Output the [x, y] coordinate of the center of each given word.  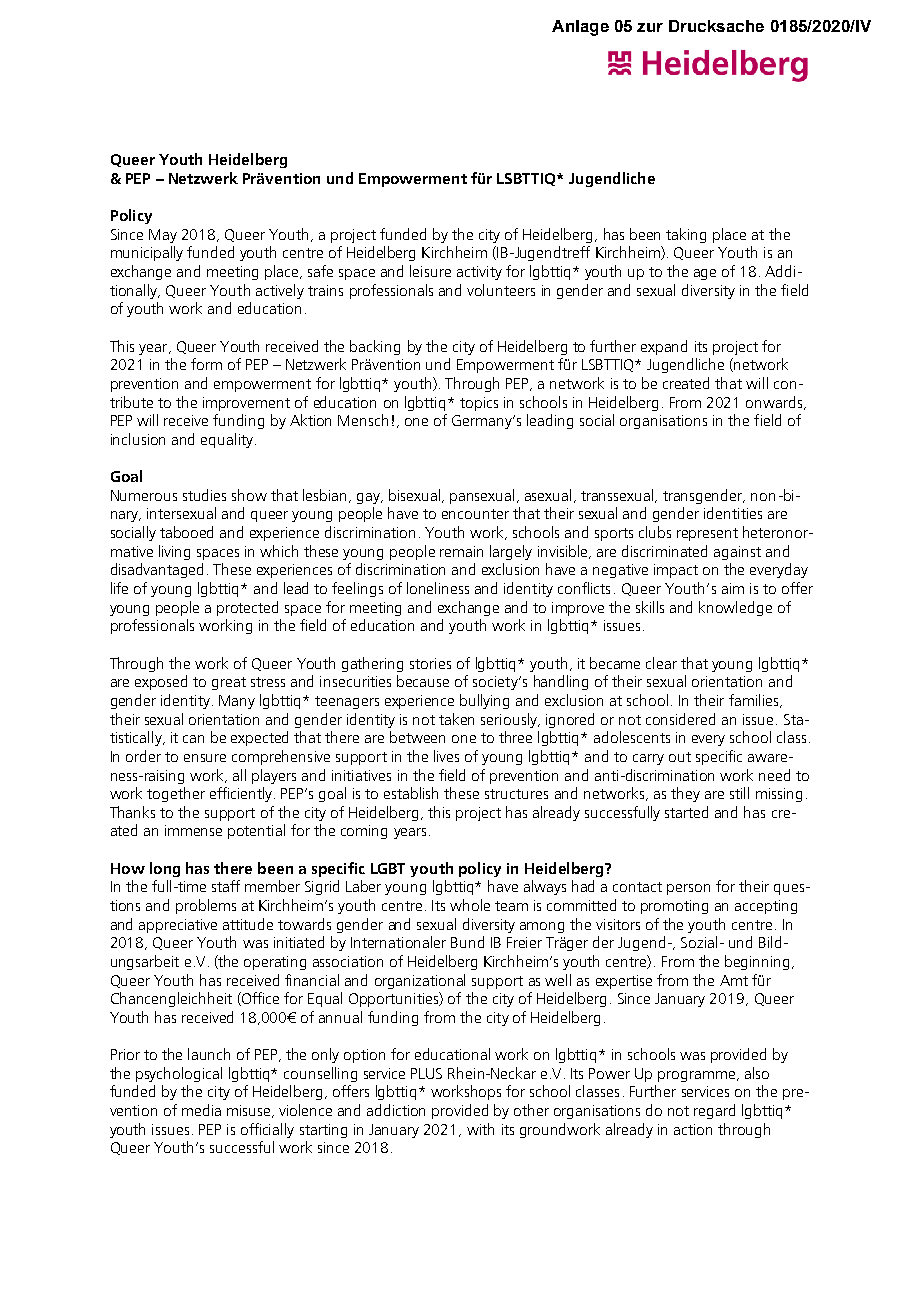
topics [479, 404]
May [163, 236]
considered [680, 719]
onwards [775, 403]
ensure [205, 758]
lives [446, 756]
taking [686, 235]
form [206, 364]
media [201, 1110]
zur [650, 27]
